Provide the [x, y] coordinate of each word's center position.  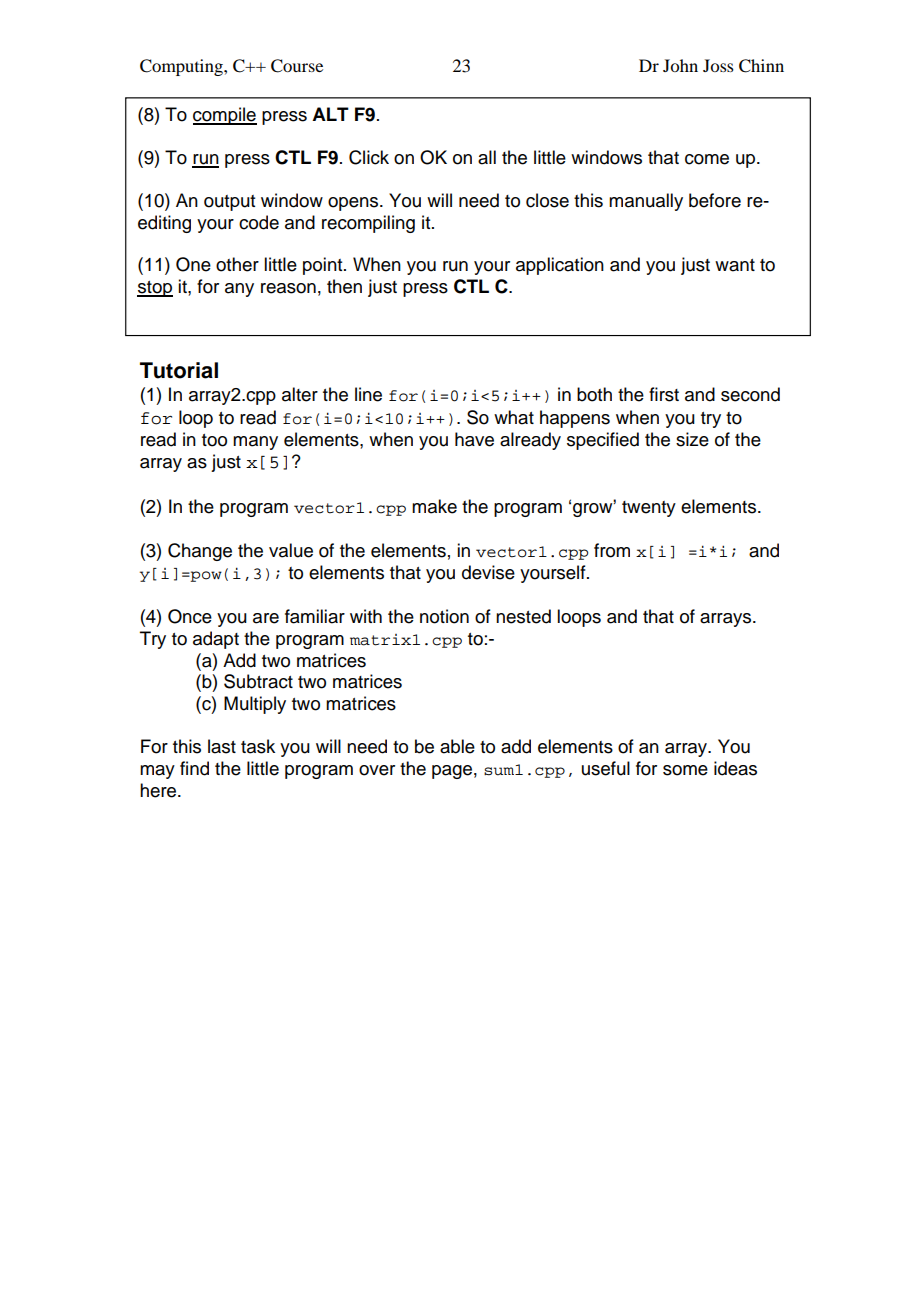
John [680, 65]
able [457, 746]
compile [225, 116]
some [685, 770]
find [194, 768]
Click [369, 157]
